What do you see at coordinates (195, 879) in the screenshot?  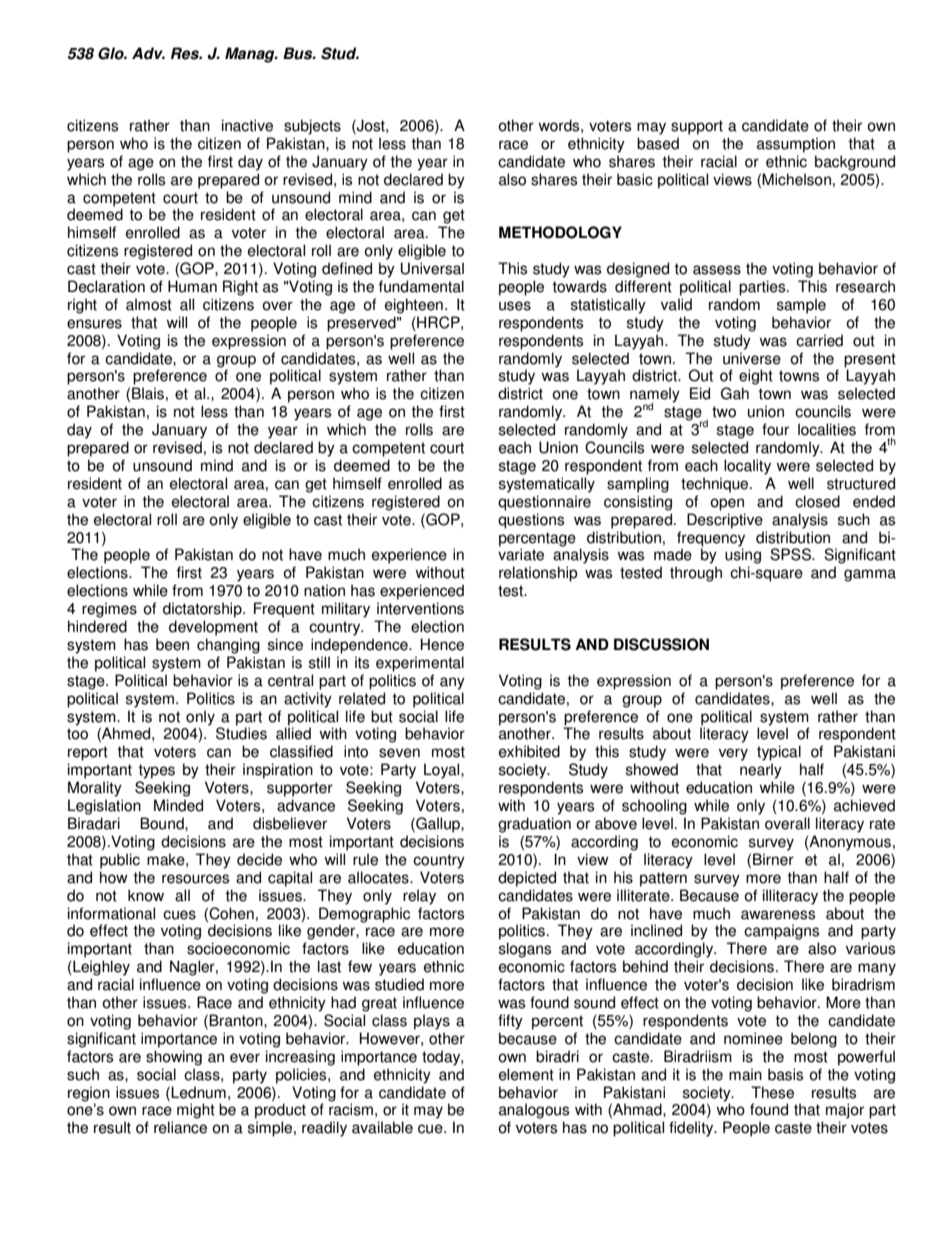 I see `resources` at bounding box center [195, 879].
